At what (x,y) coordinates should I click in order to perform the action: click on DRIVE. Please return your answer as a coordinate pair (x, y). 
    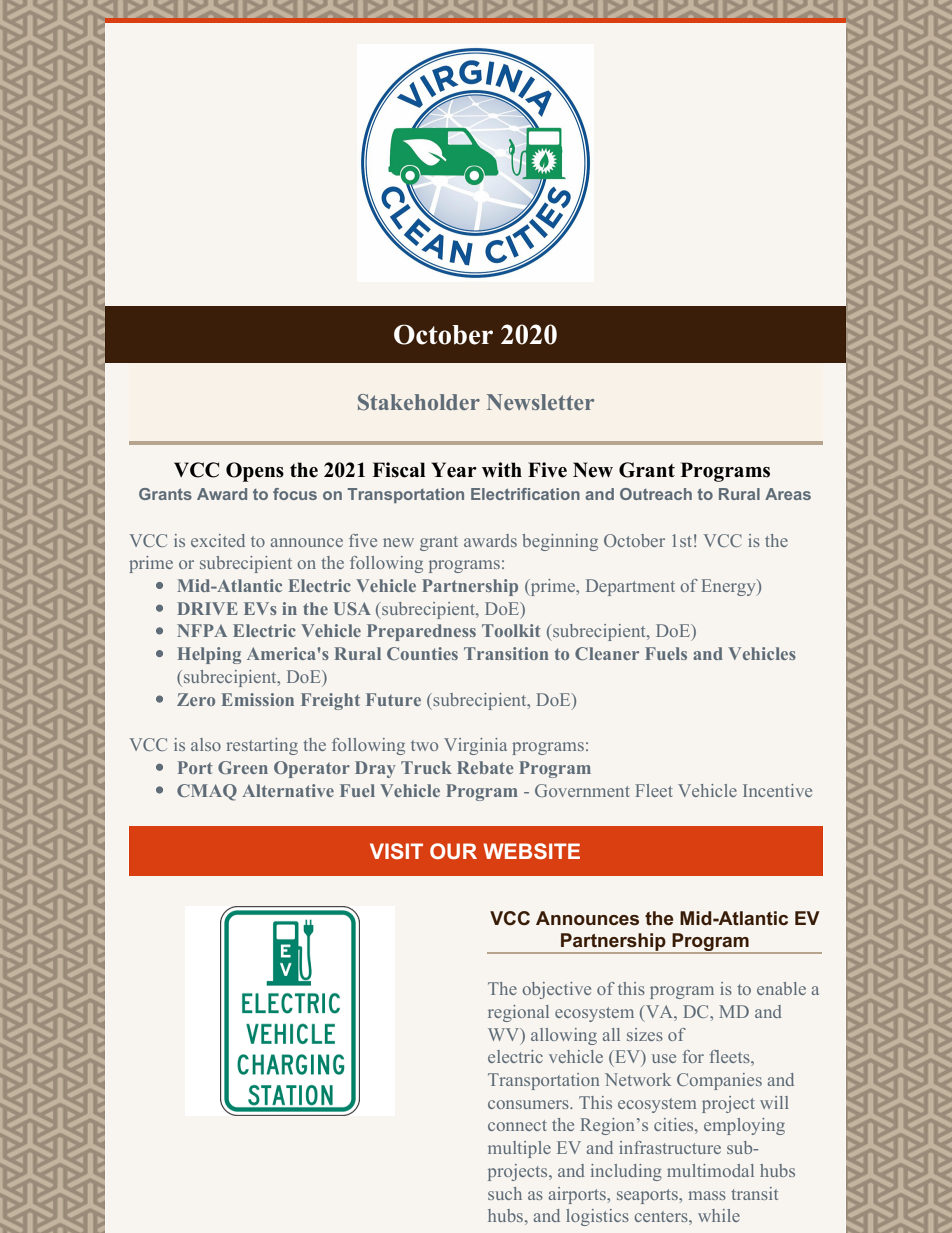
    Looking at the image, I should click on (207, 608).
